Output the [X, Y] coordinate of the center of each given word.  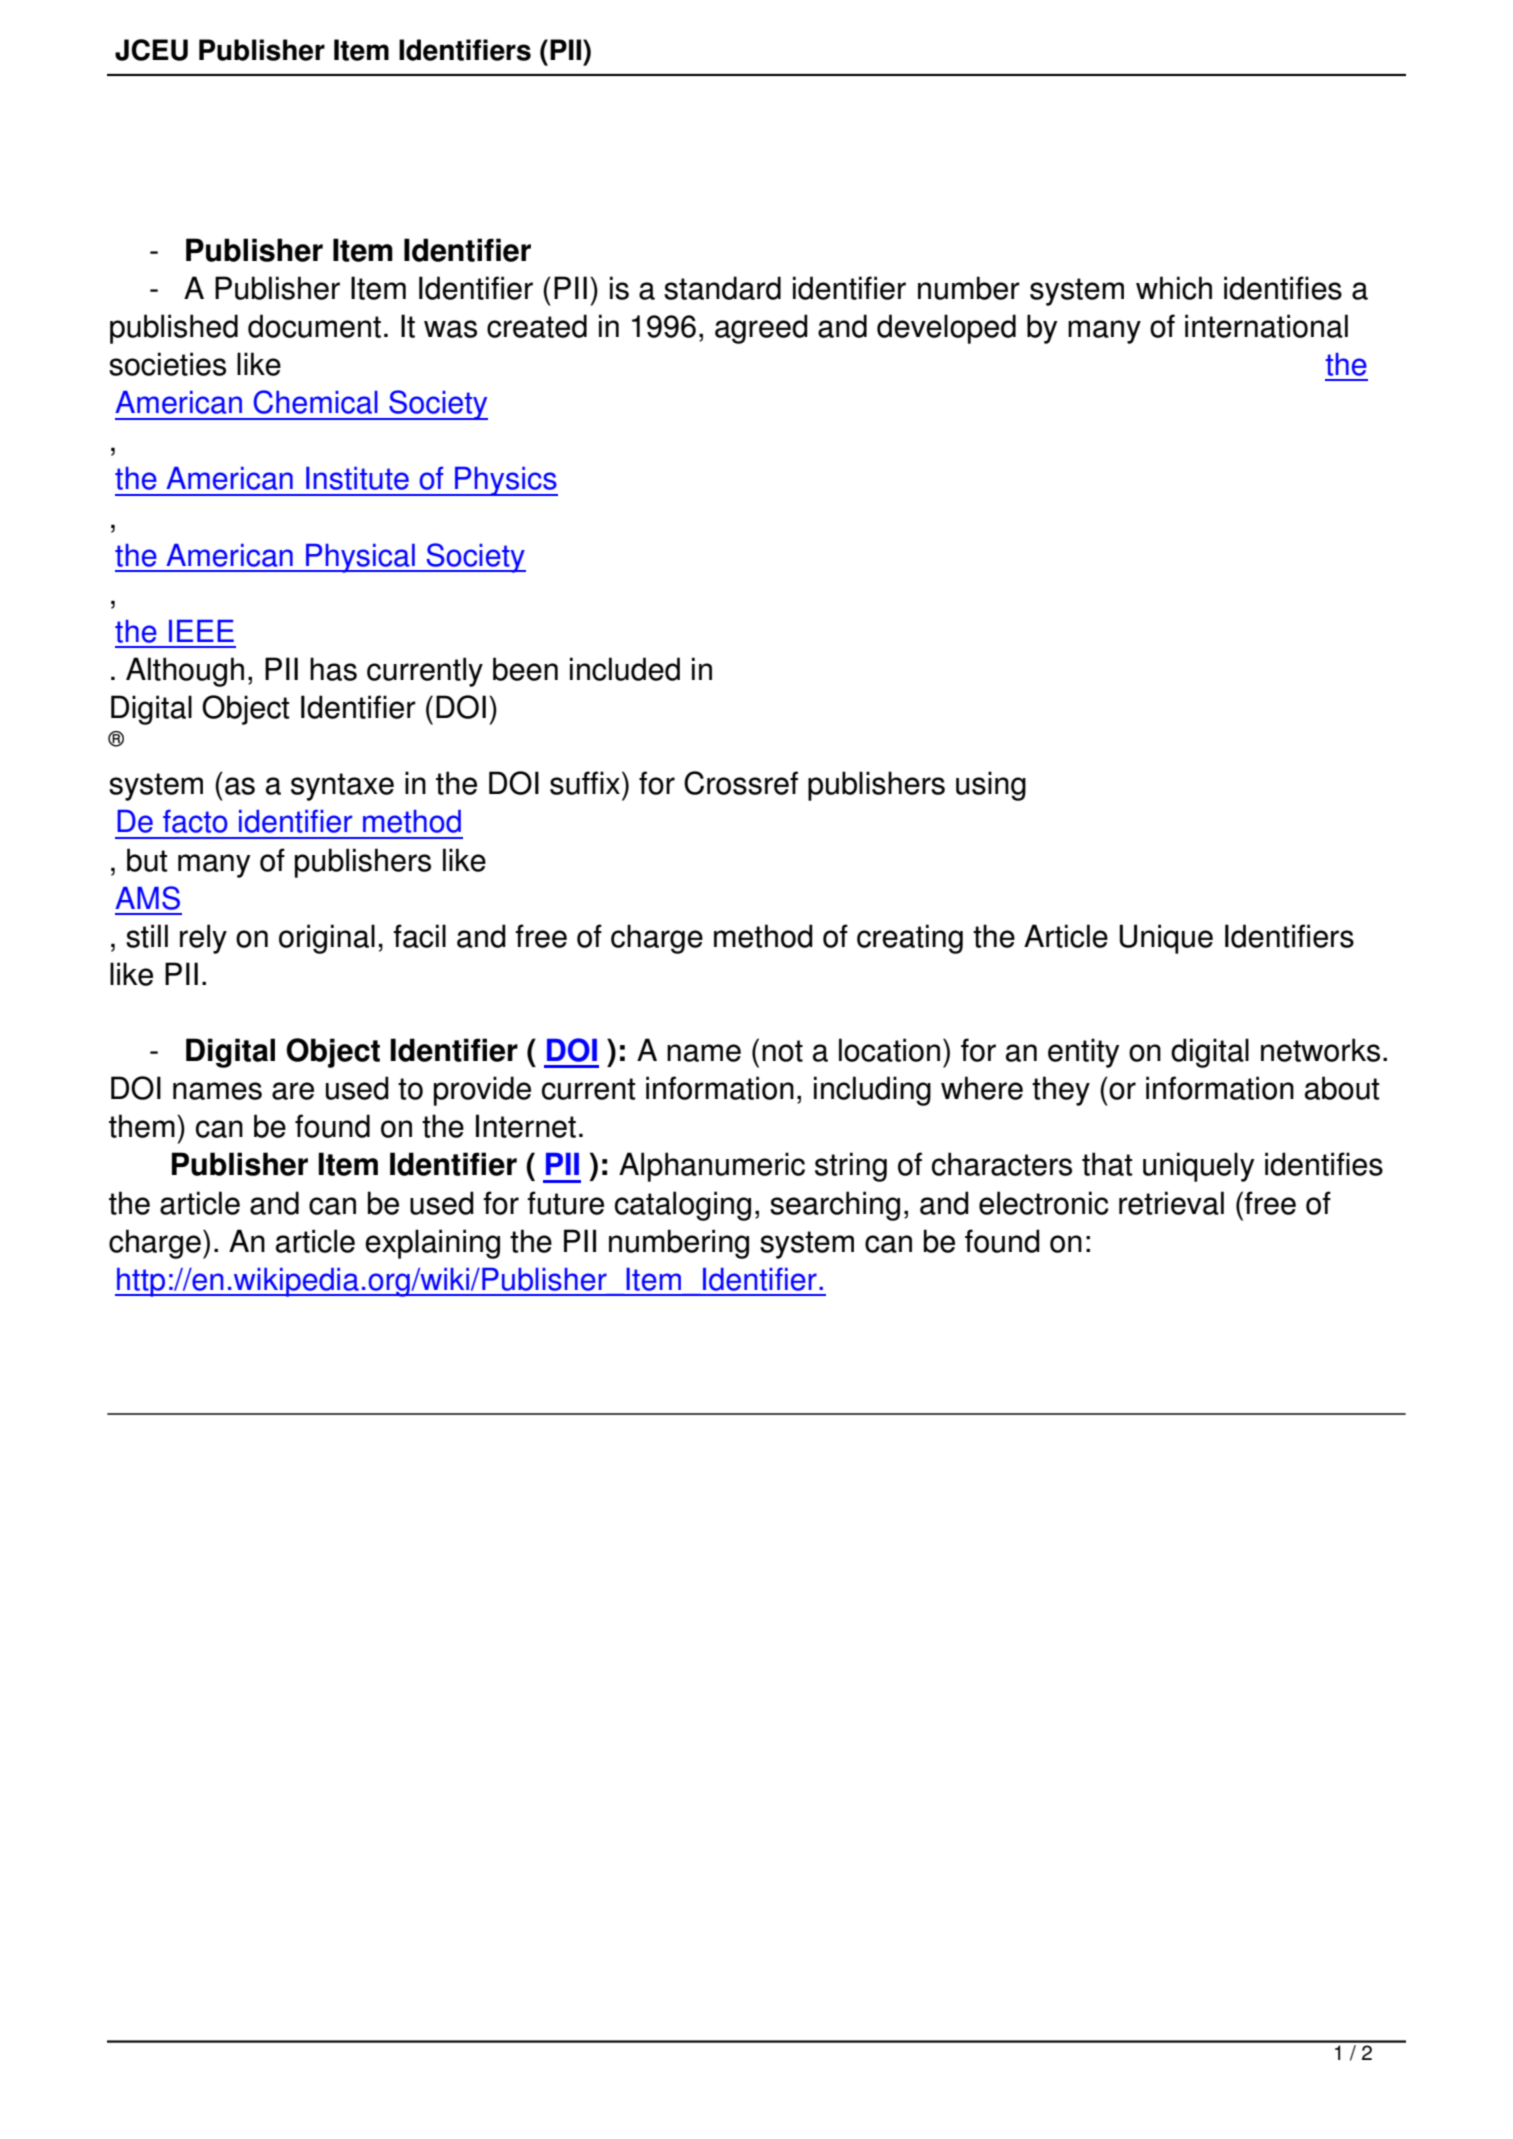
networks [1320, 1050]
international [1266, 326]
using [991, 786]
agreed [761, 329]
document [314, 326]
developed [946, 329]
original [327, 939]
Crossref [741, 783]
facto [195, 821]
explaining [432, 1244]
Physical [360, 558]
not [782, 1051]
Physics [505, 481]
